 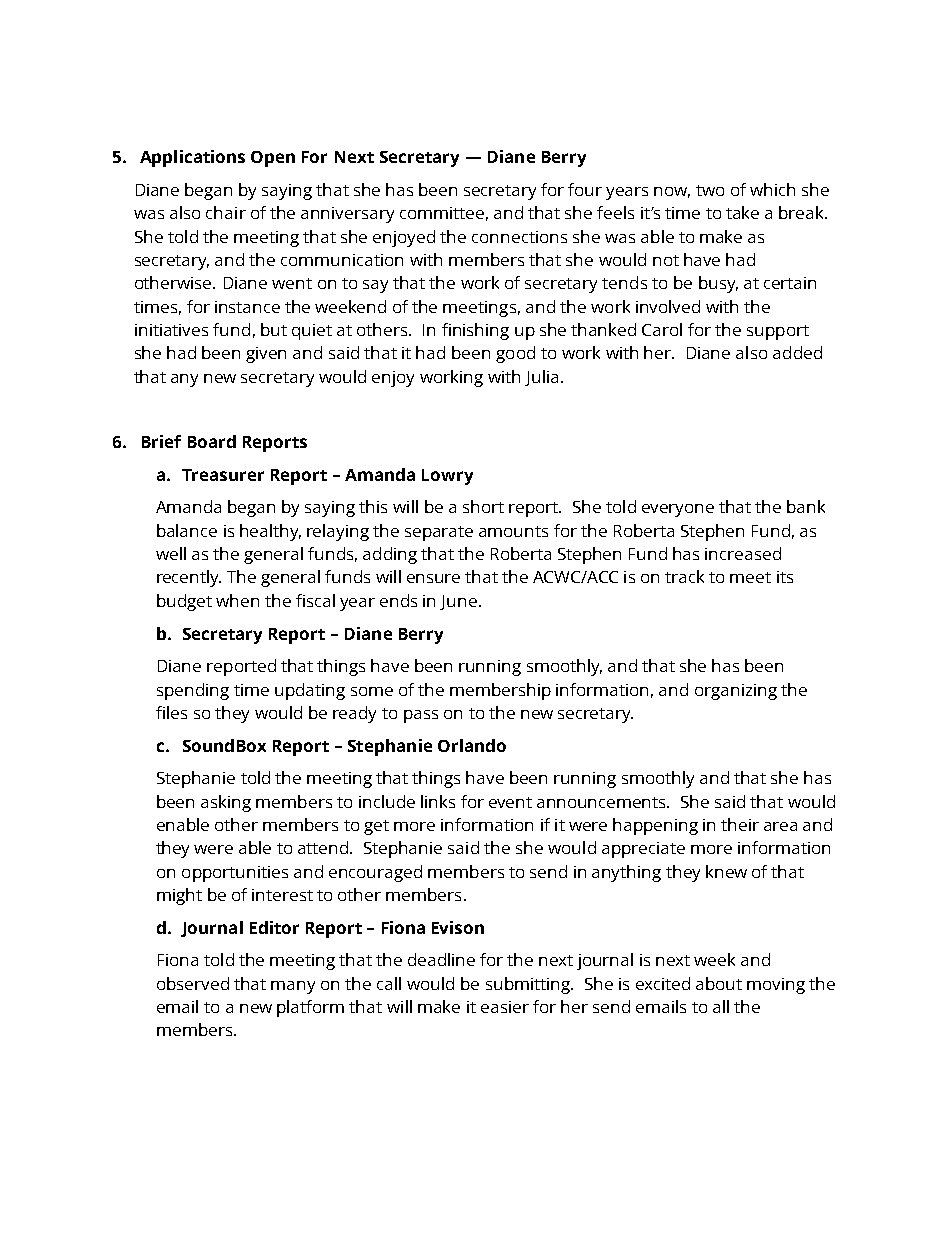 I want to click on June, so click(x=458, y=602).
